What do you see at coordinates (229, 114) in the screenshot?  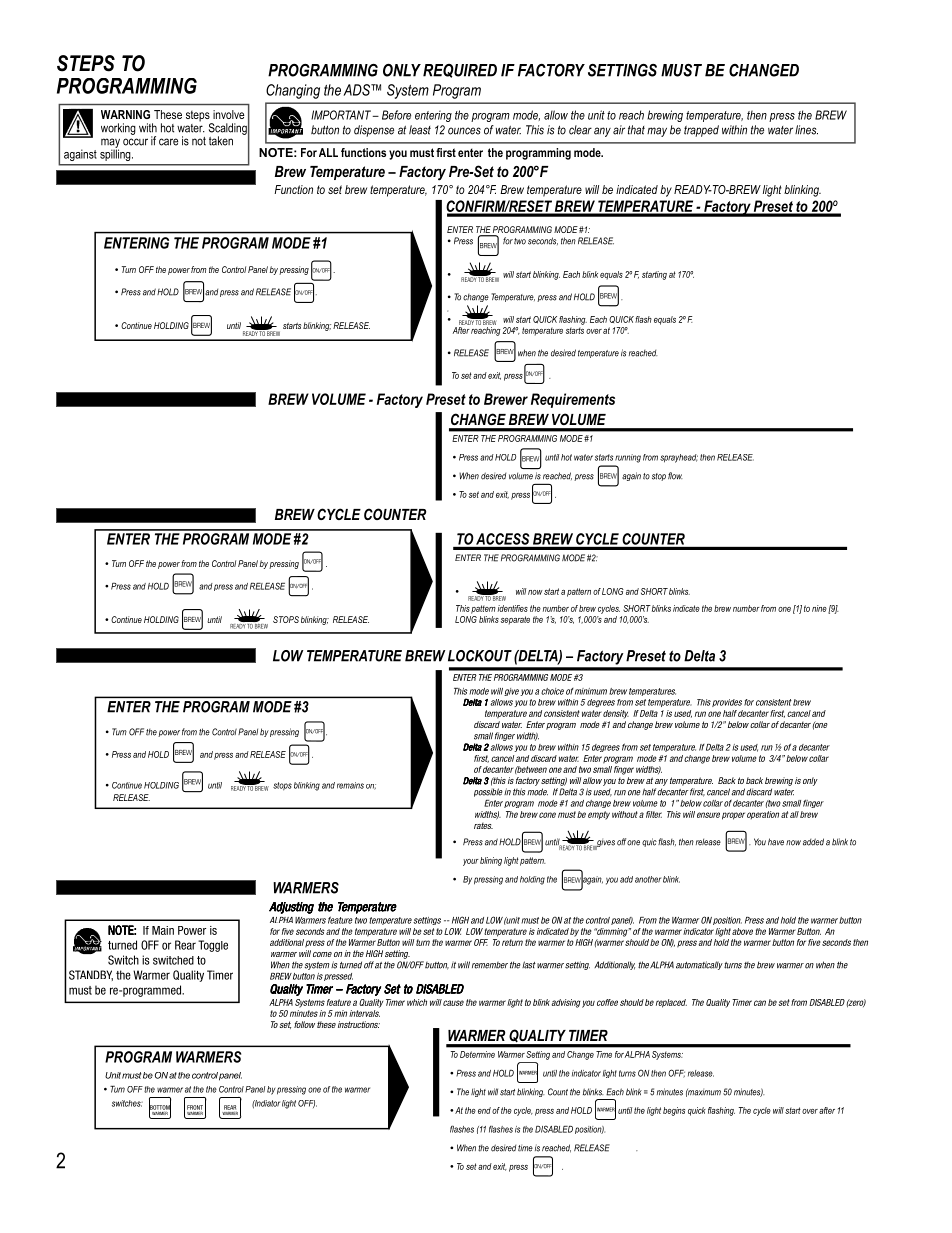 I see `involve` at bounding box center [229, 114].
